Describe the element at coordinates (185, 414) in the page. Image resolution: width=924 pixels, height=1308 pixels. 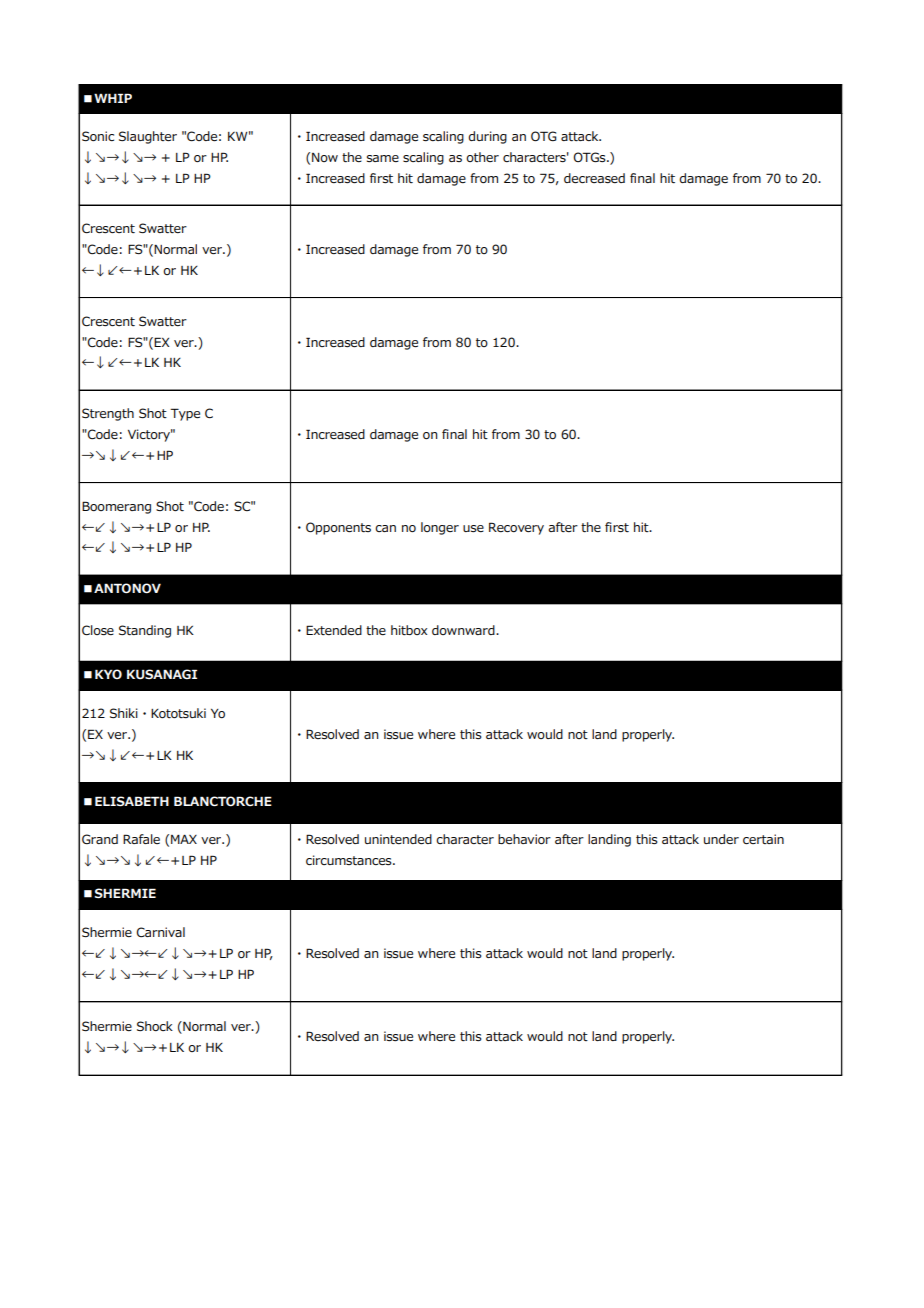
I see `Type` at that location.
